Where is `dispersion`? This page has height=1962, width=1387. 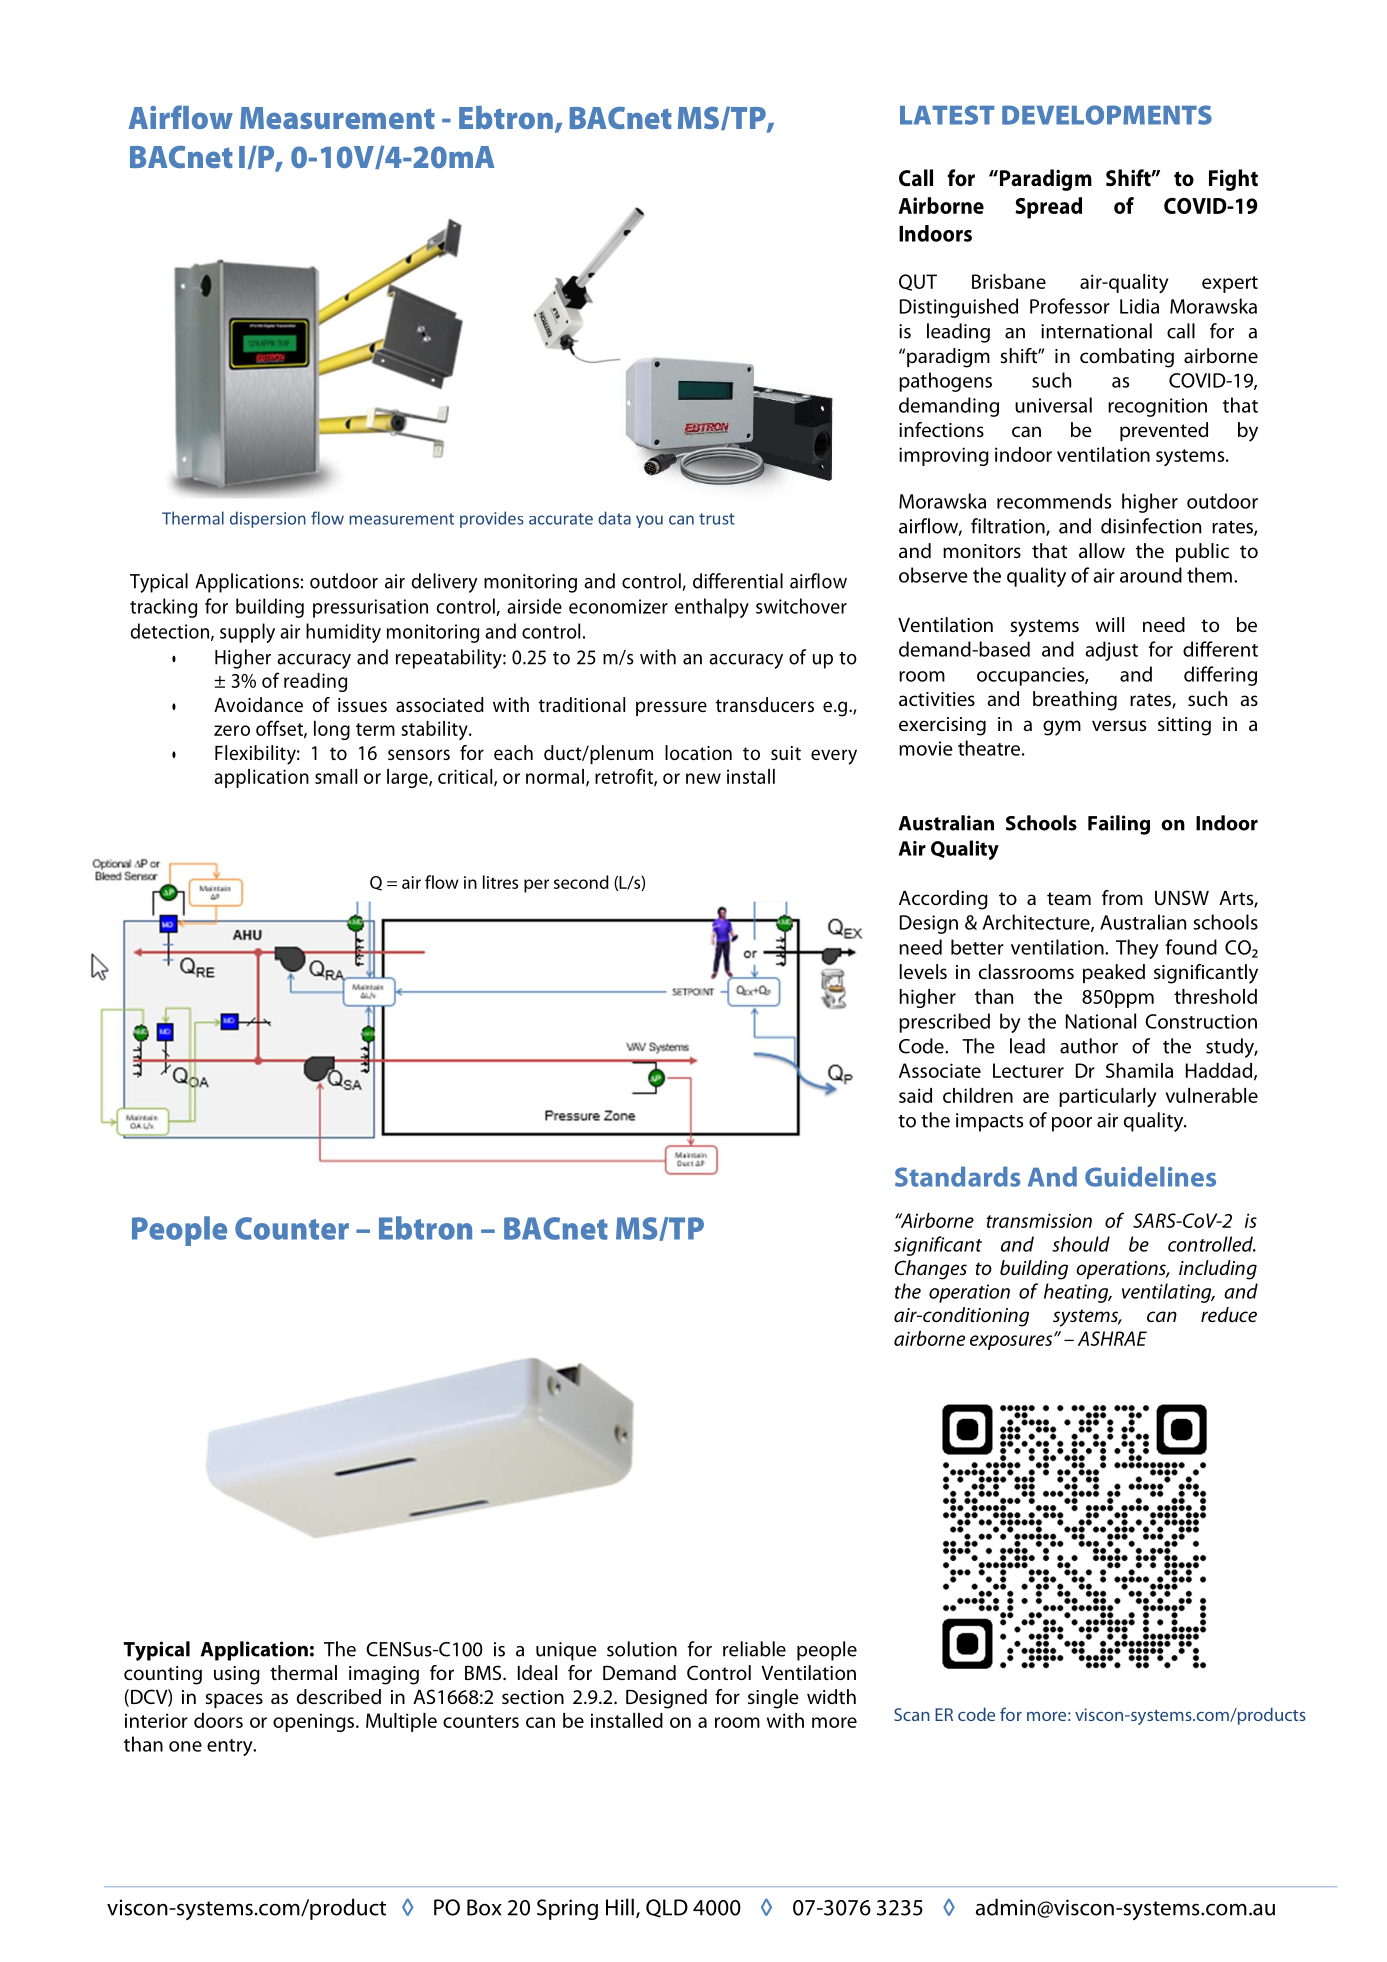
dispersion is located at coordinates (268, 519).
